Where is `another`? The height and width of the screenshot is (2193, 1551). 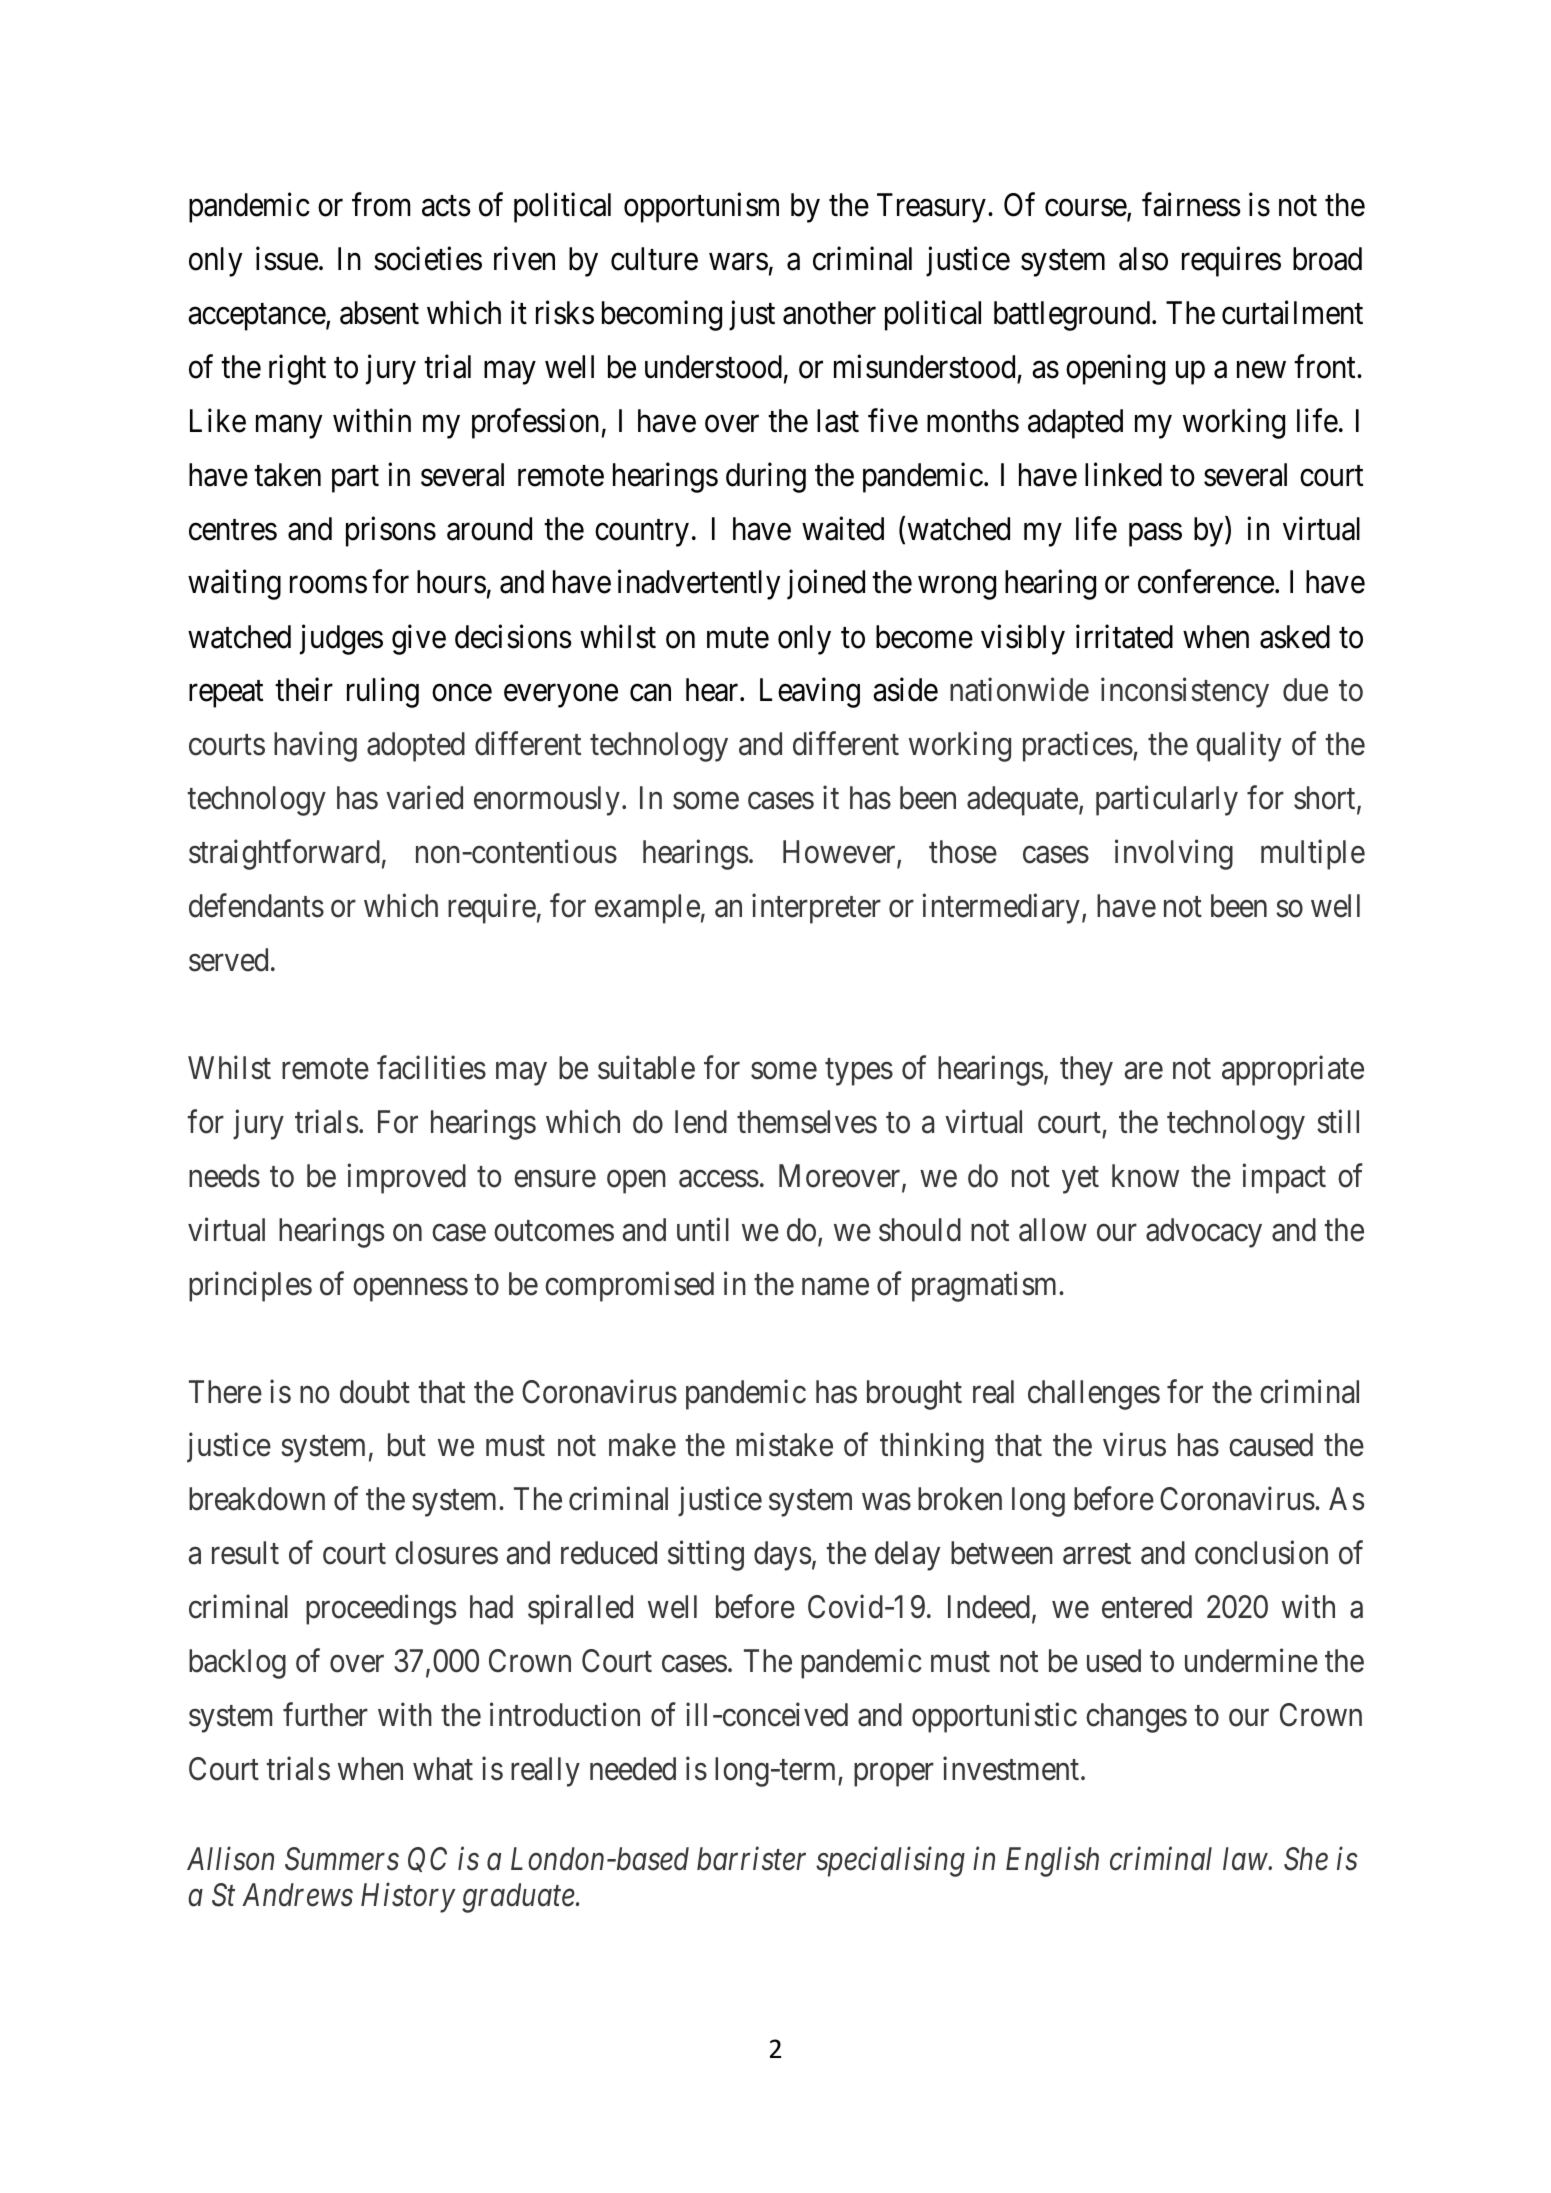
another is located at coordinates (829, 313).
